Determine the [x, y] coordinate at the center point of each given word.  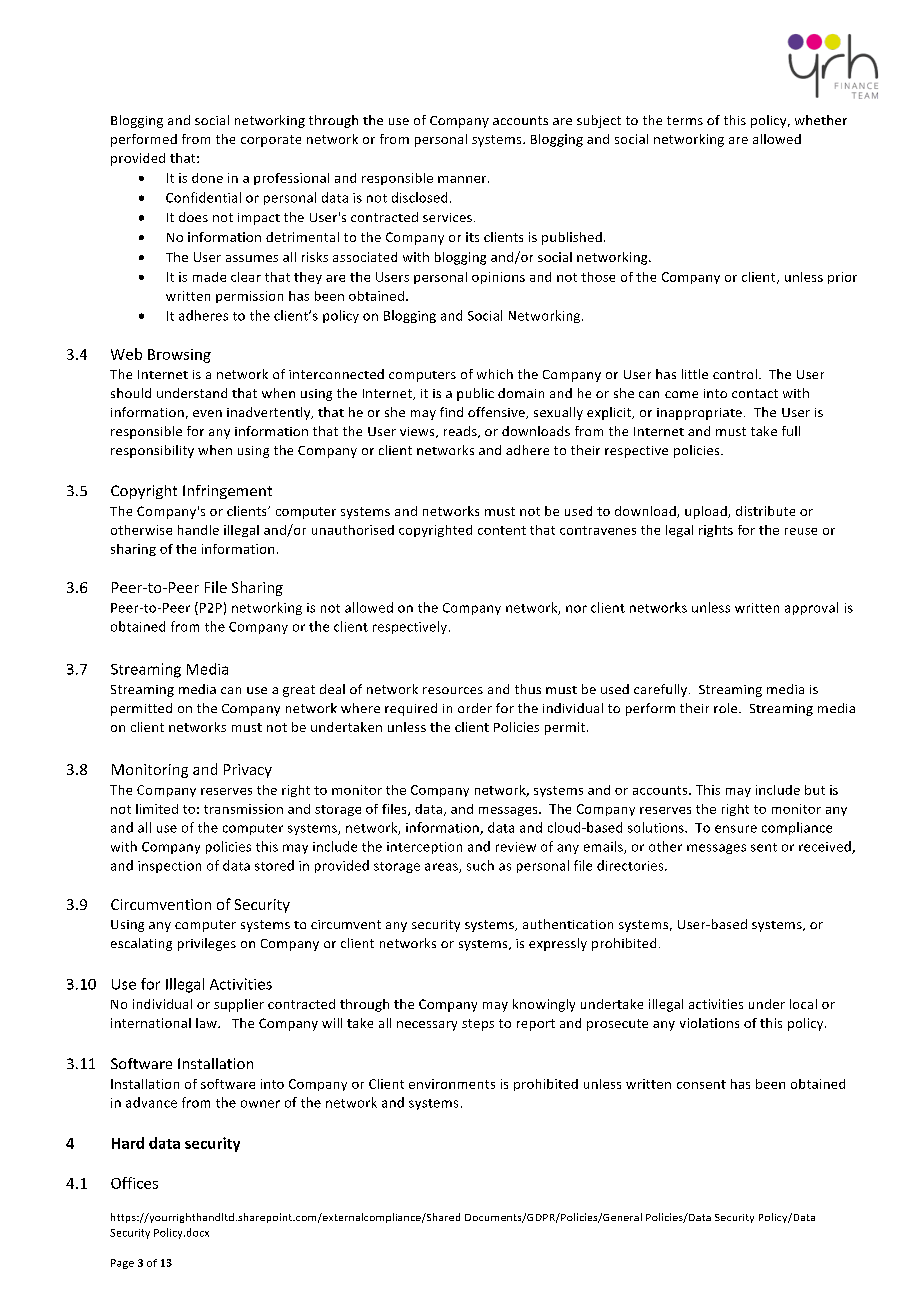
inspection [169, 867]
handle [198, 530]
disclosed [419, 197]
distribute [765, 511]
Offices [134, 1183]
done [207, 178]
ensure [736, 829]
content [502, 530]
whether [821, 120]
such [480, 865]
